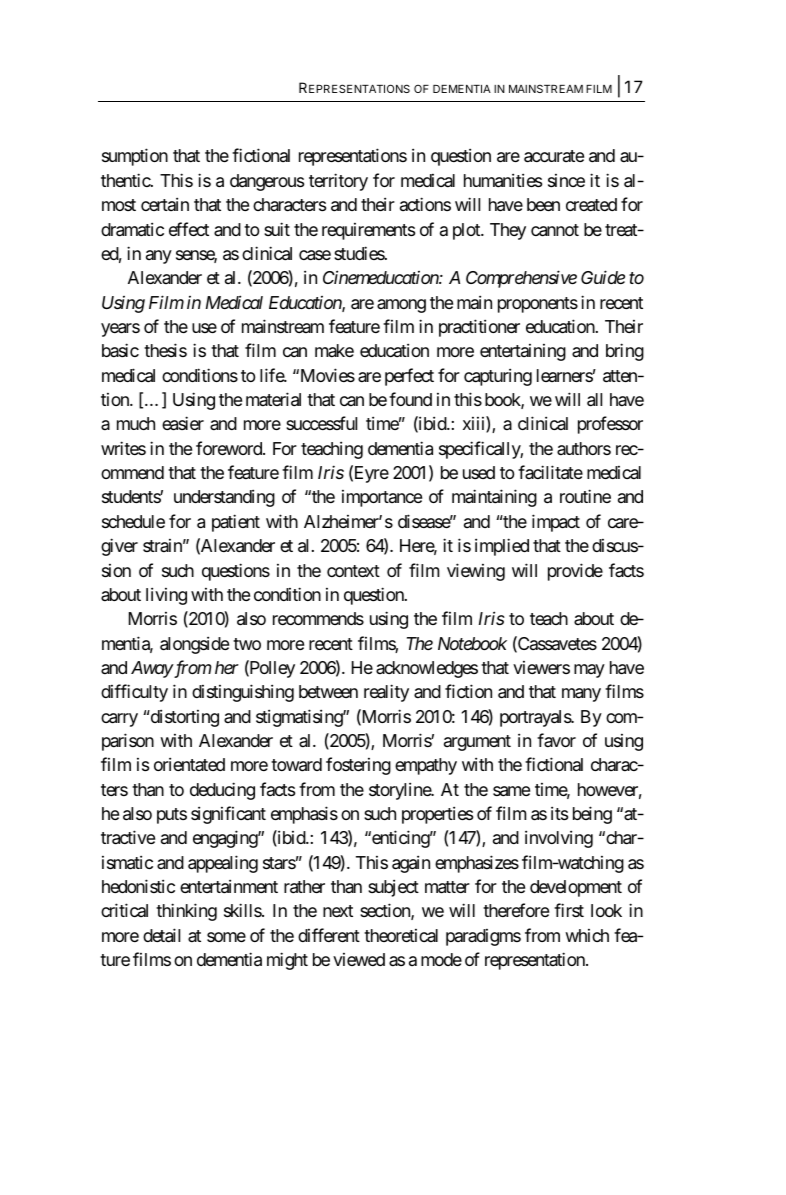 The width and height of the screenshot is (786, 1195). I want to click on which, so click(587, 935).
